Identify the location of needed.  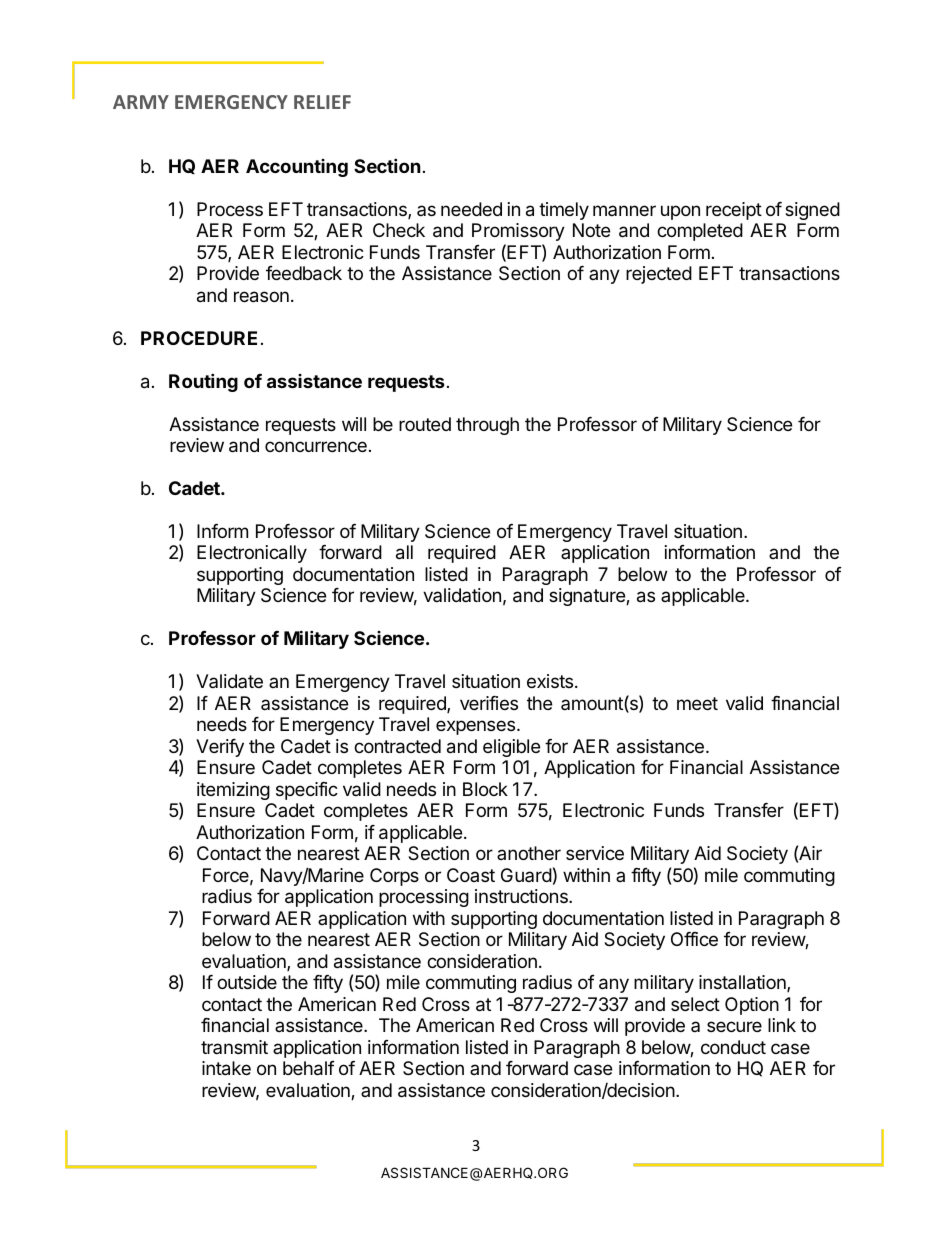
(471, 209).
